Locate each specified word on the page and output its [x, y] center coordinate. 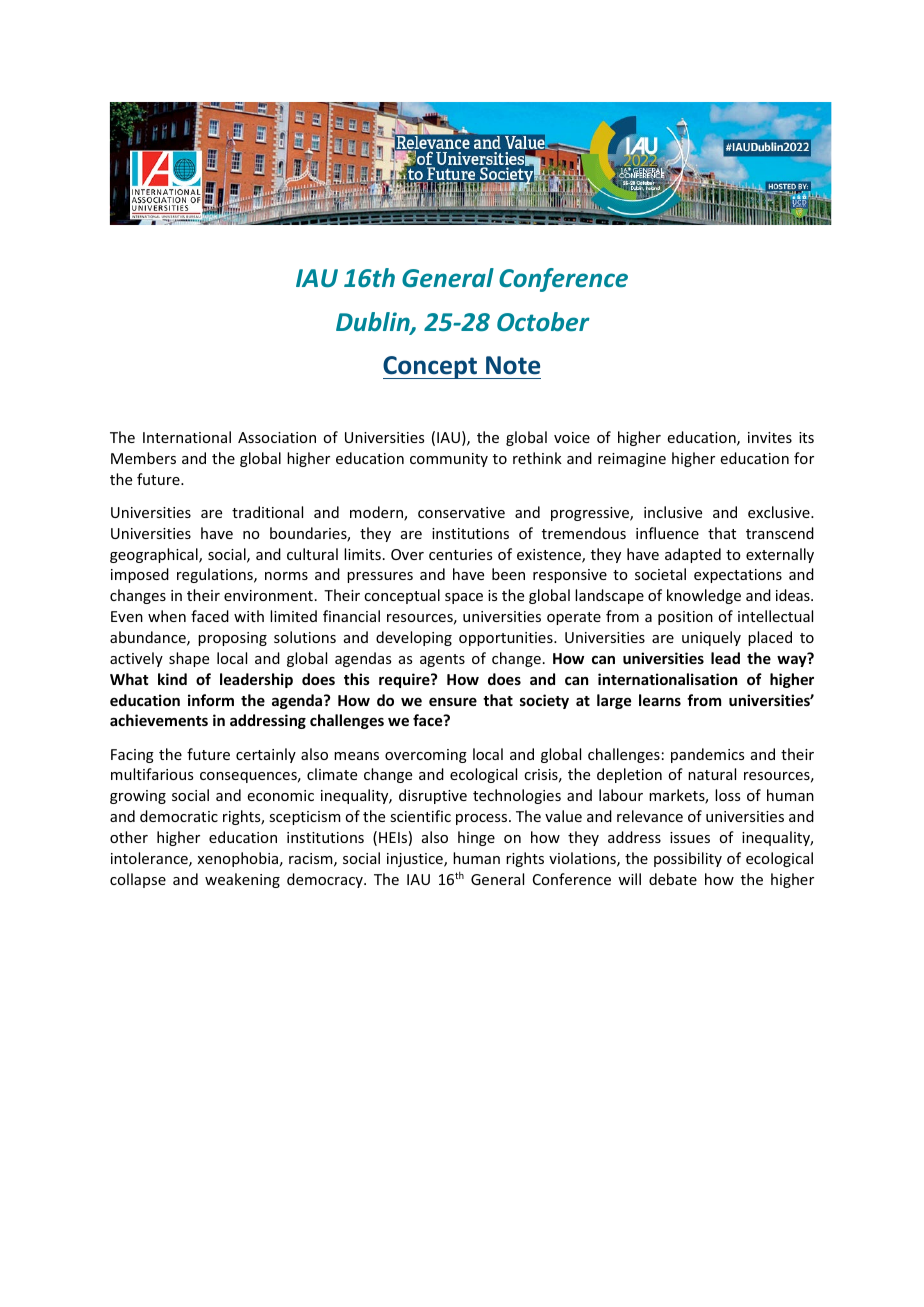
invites [770, 437]
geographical [155, 555]
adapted [693, 555]
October [543, 321]
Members [143, 458]
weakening [242, 880]
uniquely [711, 638]
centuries [460, 554]
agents [442, 660]
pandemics [707, 755]
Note [513, 365]
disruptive [433, 796]
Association [277, 437]
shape [189, 659]
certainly [266, 755]
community [449, 460]
